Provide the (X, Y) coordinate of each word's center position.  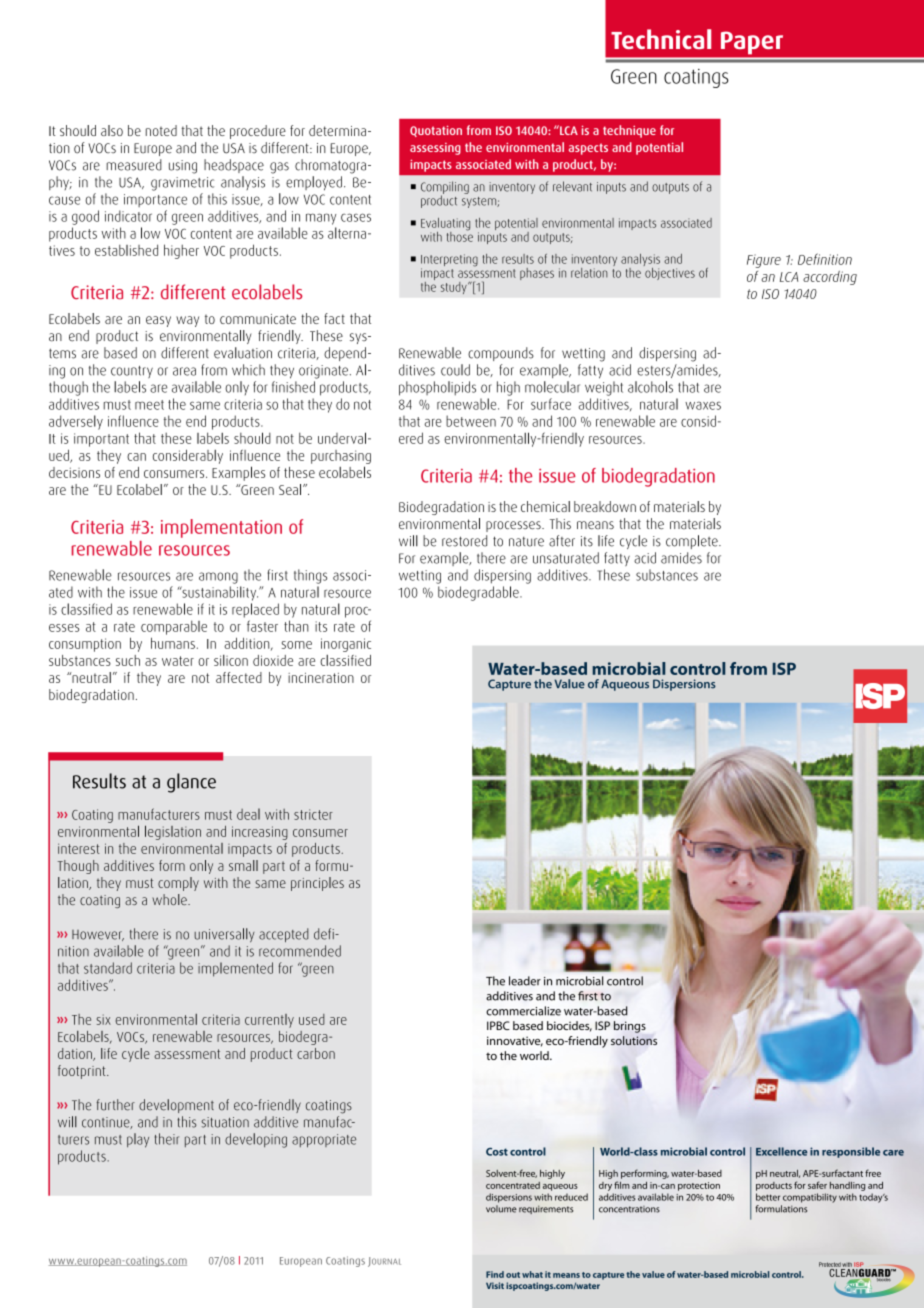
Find (495, 1274)
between (471, 421)
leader (525, 981)
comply (178, 884)
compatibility (810, 1198)
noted (161, 130)
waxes (703, 405)
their (167, 1139)
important (101, 440)
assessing (435, 149)
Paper (752, 43)
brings (630, 1027)
